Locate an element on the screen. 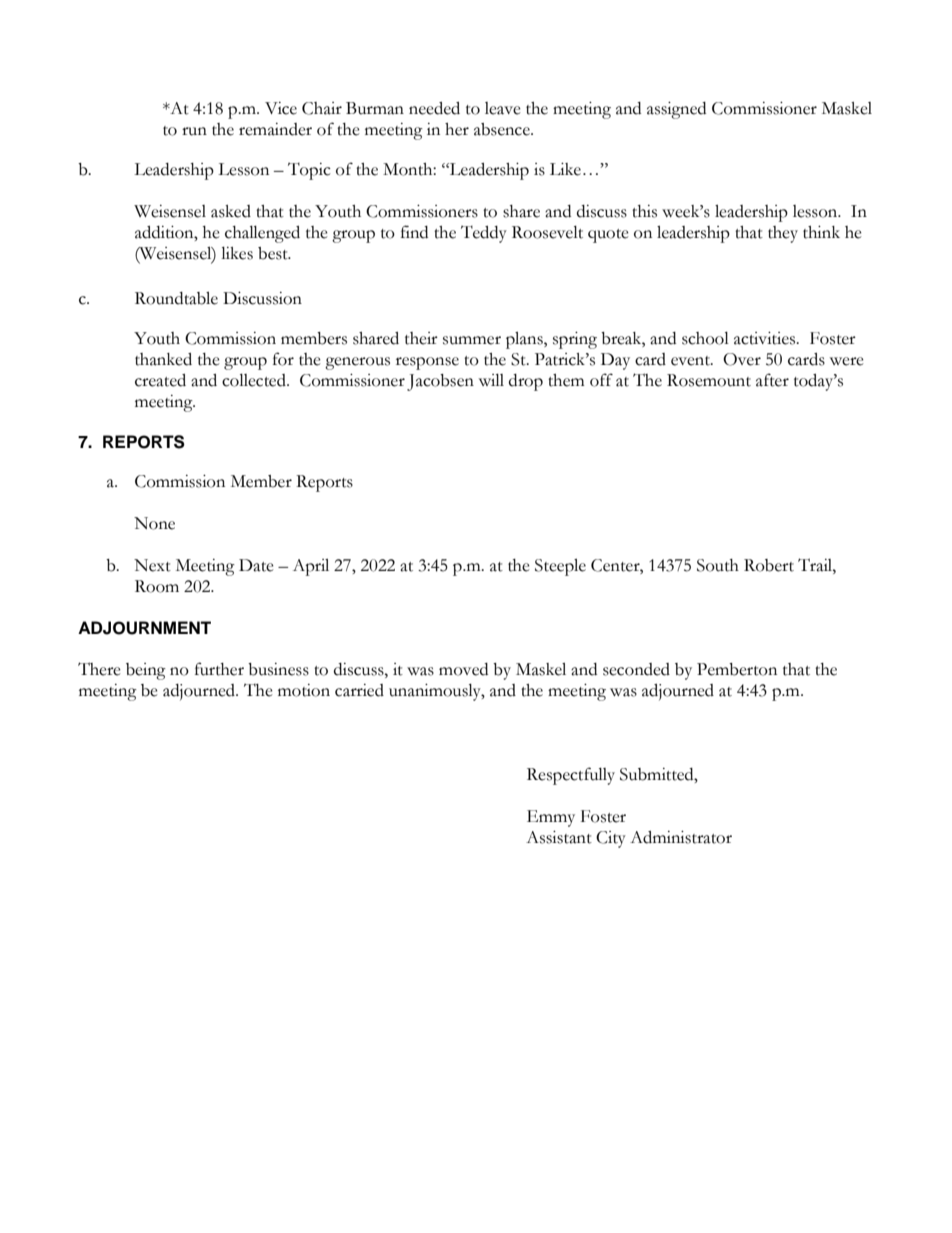 The height and width of the screenshot is (1233, 952). Emmy is located at coordinates (551, 818).
